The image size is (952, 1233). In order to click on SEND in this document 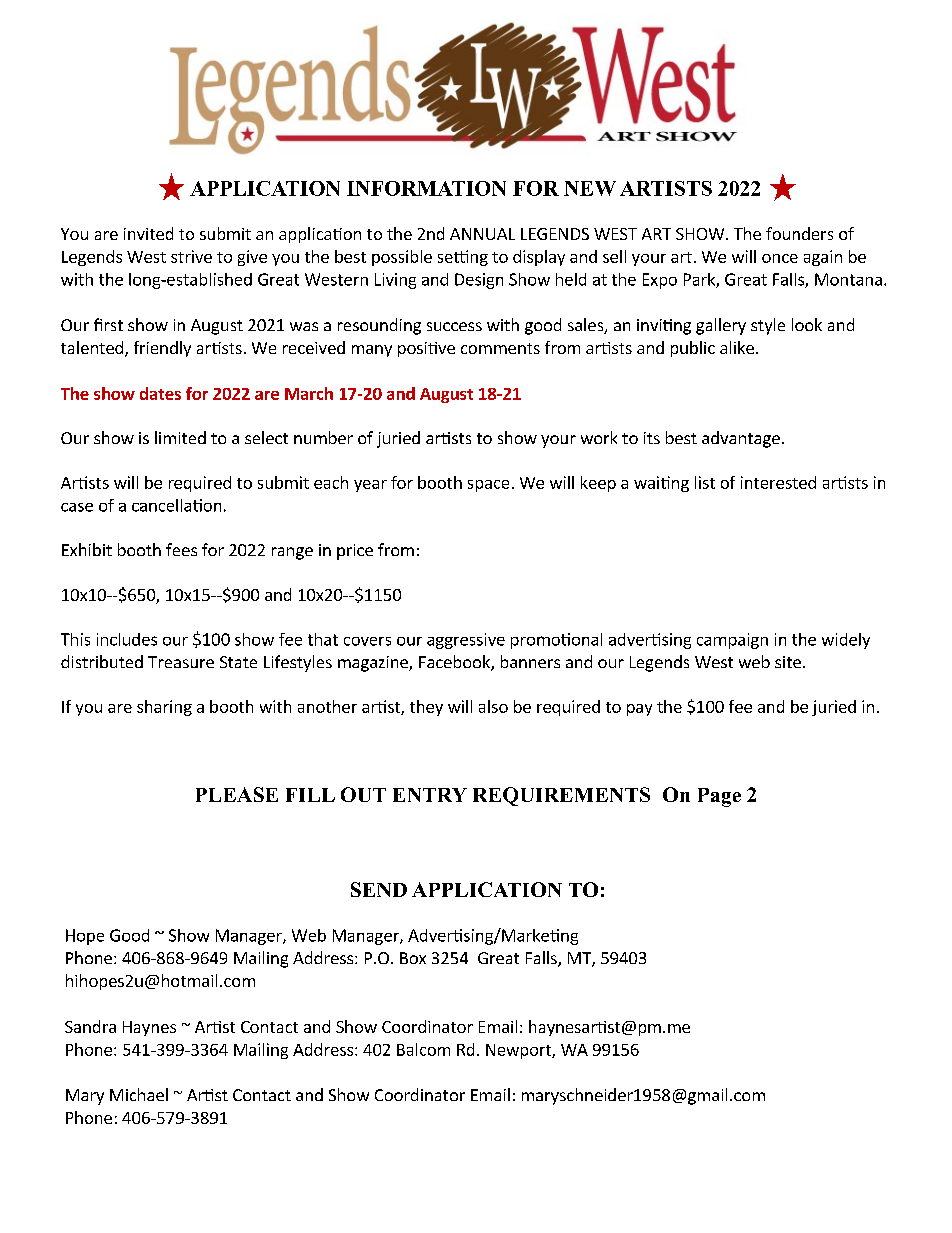, I will do `click(379, 889)`.
